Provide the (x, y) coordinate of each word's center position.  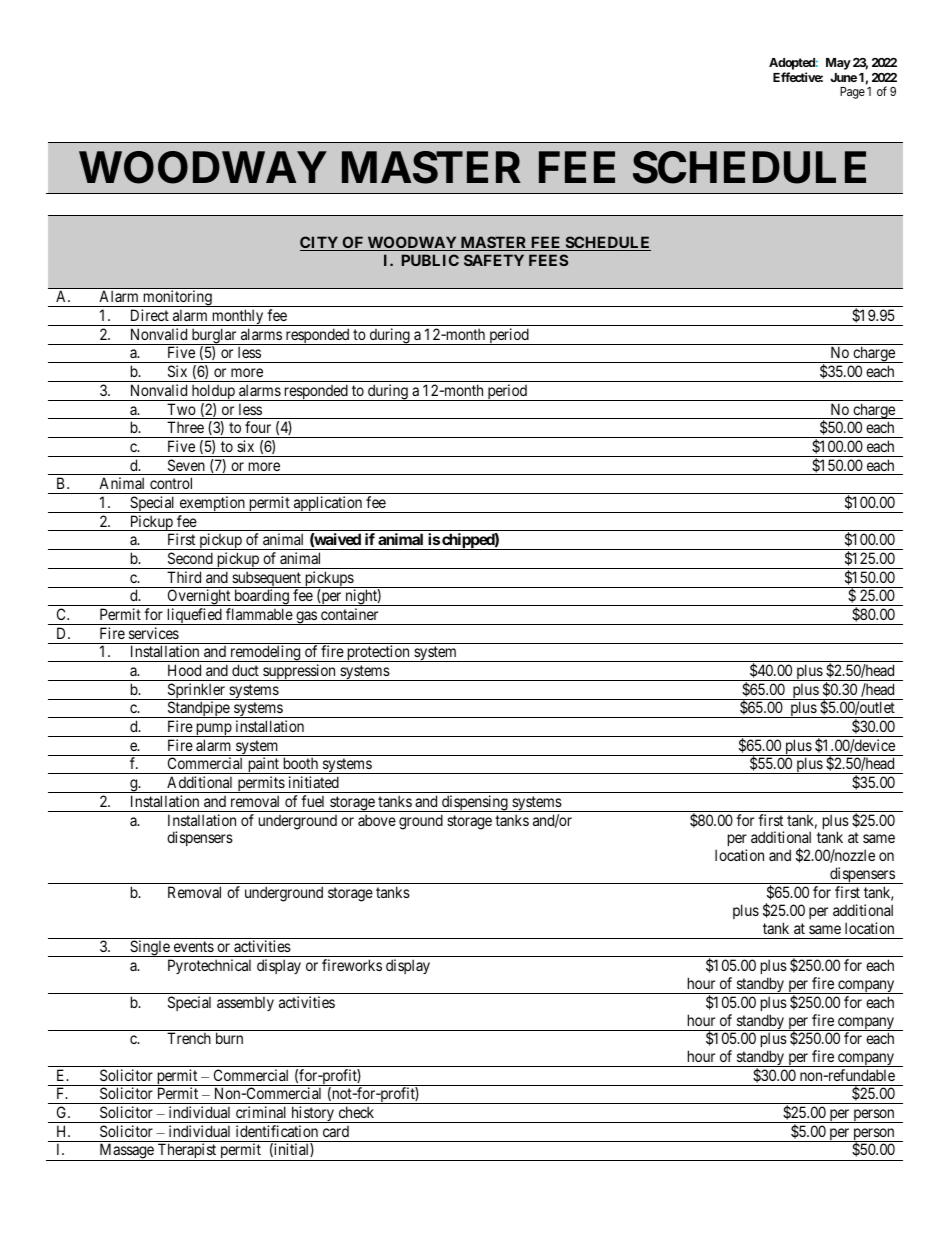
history (312, 1114)
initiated (314, 782)
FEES (548, 260)
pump (214, 730)
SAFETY (494, 260)
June (843, 77)
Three (185, 427)
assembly (245, 1003)
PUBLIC (430, 260)
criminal (261, 1112)
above (377, 820)
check (356, 1112)
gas (306, 618)
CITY (320, 243)
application (328, 504)
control (171, 483)
